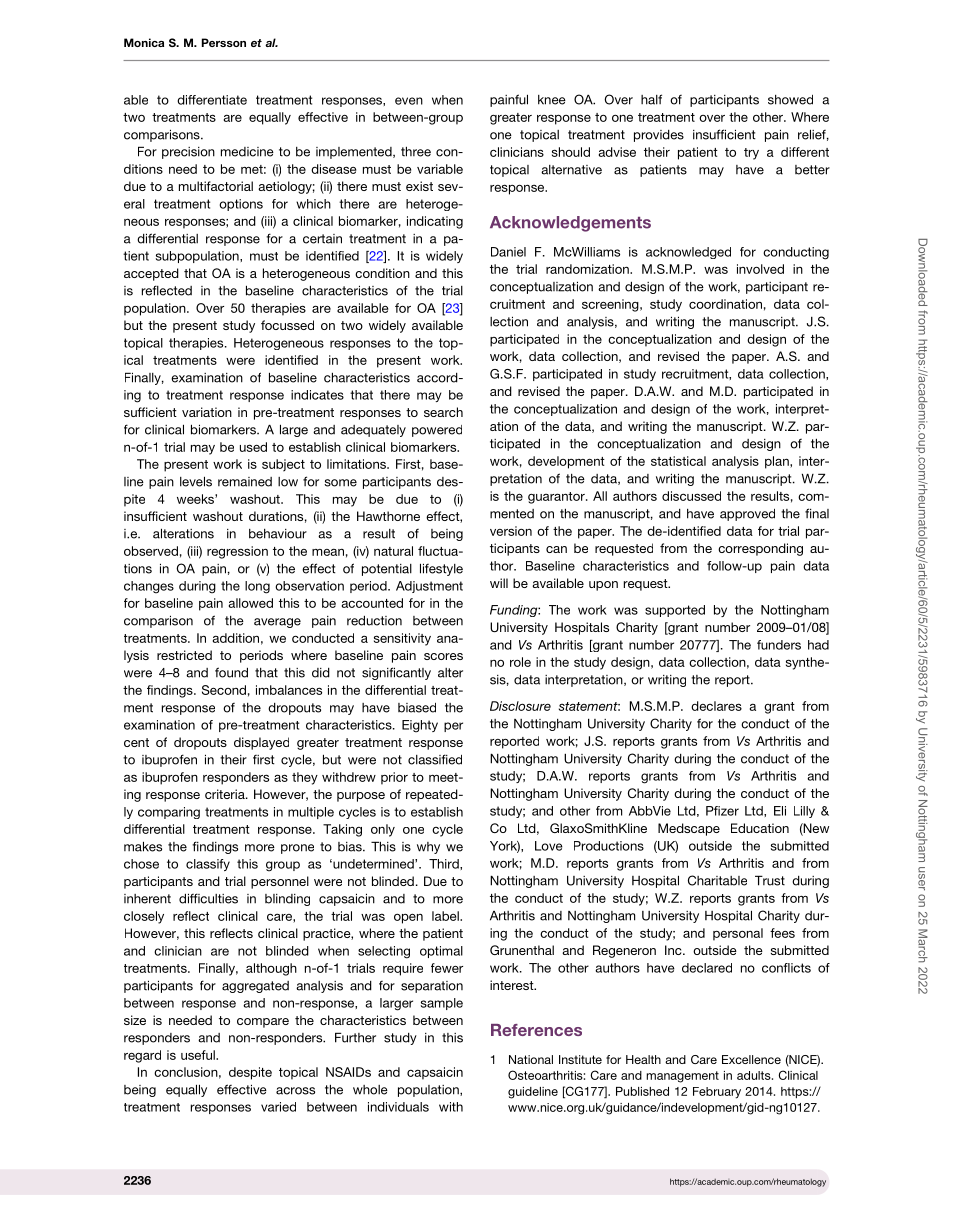  Describe the element at coordinates (536, 1030) in the image. I see `References` at that location.
